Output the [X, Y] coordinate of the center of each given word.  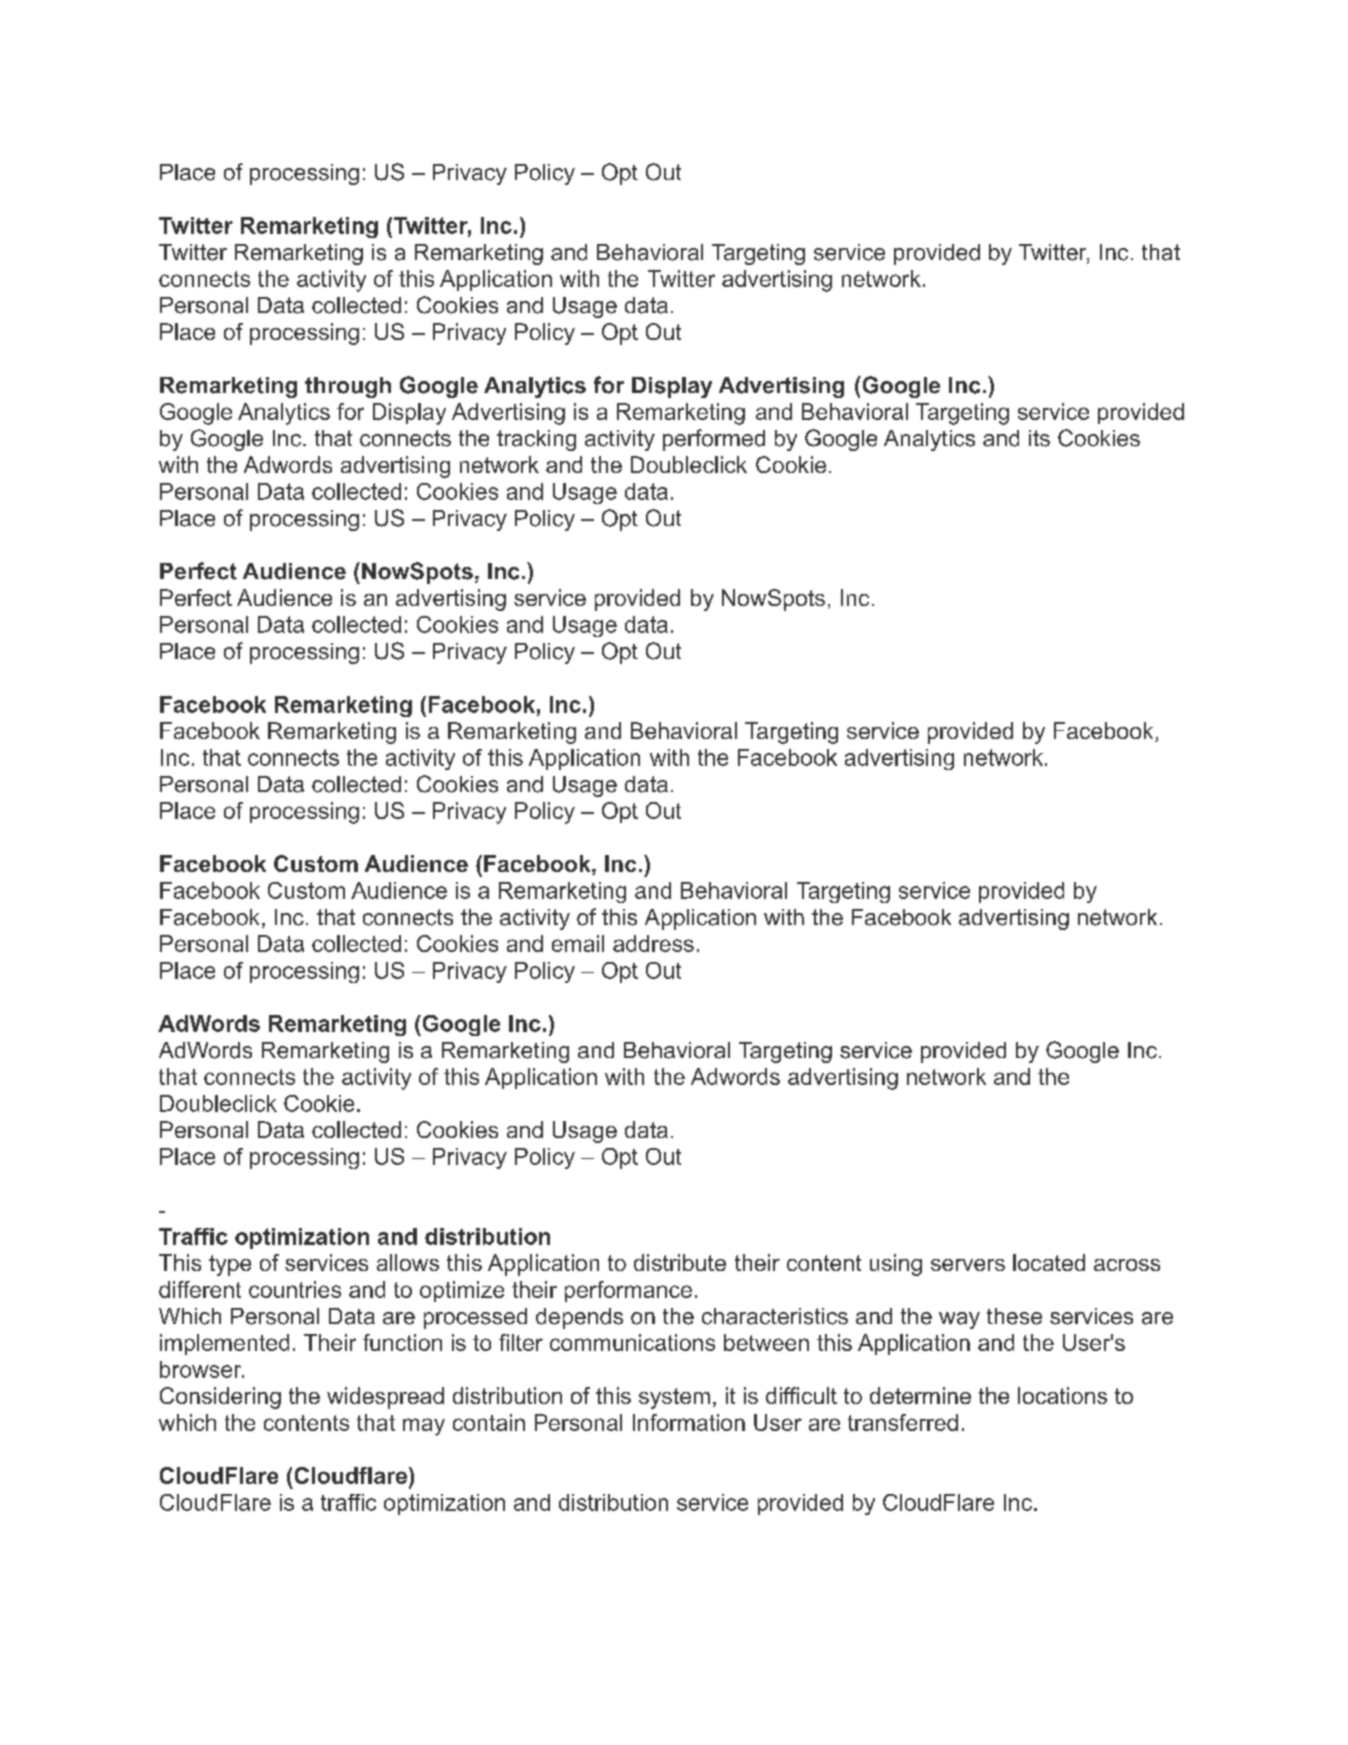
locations [1062, 1395]
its [1039, 438]
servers [968, 1265]
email [578, 943]
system [674, 1398]
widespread [385, 1398]
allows [408, 1262]
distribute [680, 1262]
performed [714, 440]
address [653, 943]
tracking [536, 440]
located [1049, 1262]
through [348, 387]
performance [628, 1291]
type [230, 1265]
